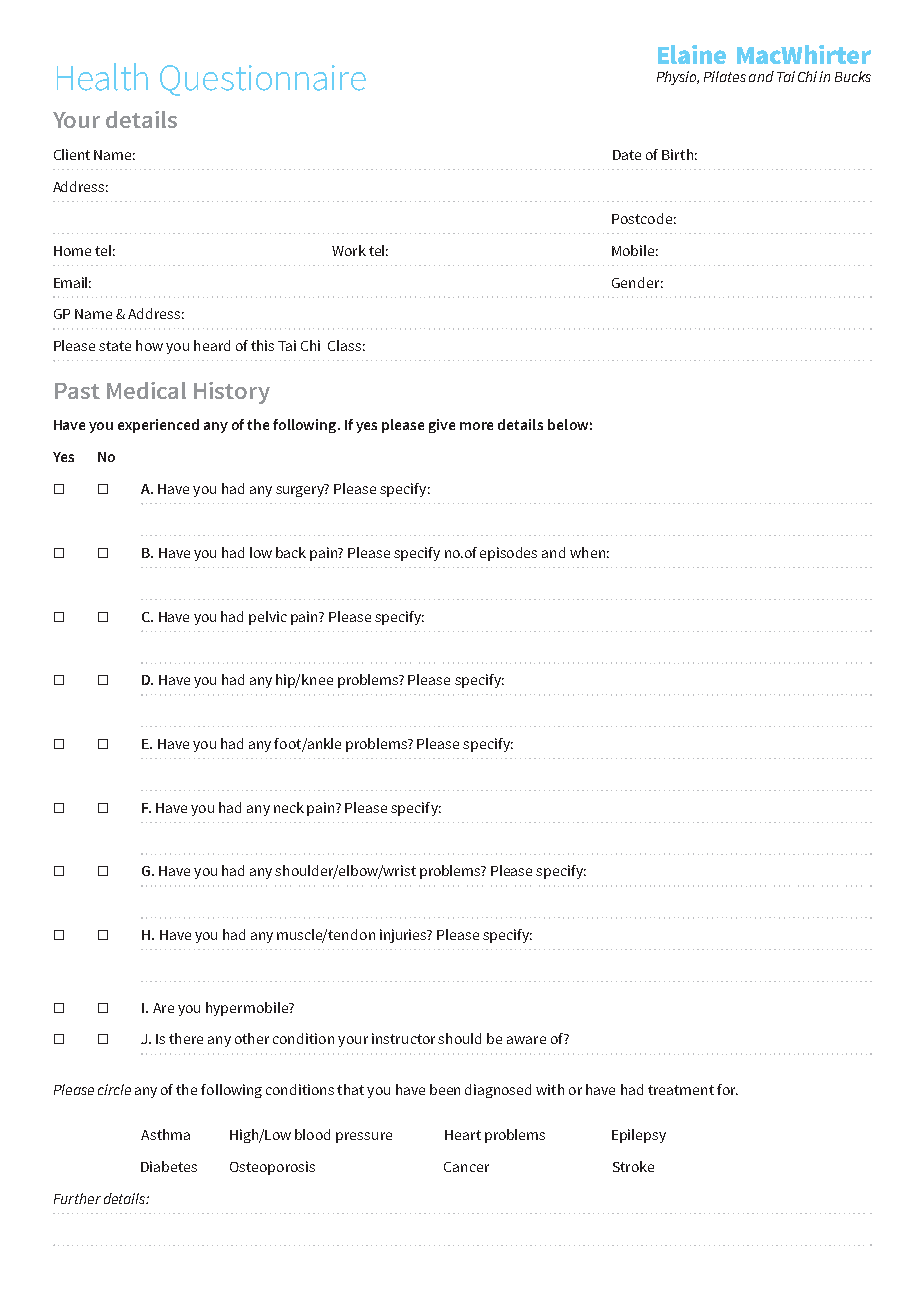 This page has height=1308, width=924. What do you see at coordinates (169, 1166) in the page?
I see `Diabetes` at bounding box center [169, 1166].
